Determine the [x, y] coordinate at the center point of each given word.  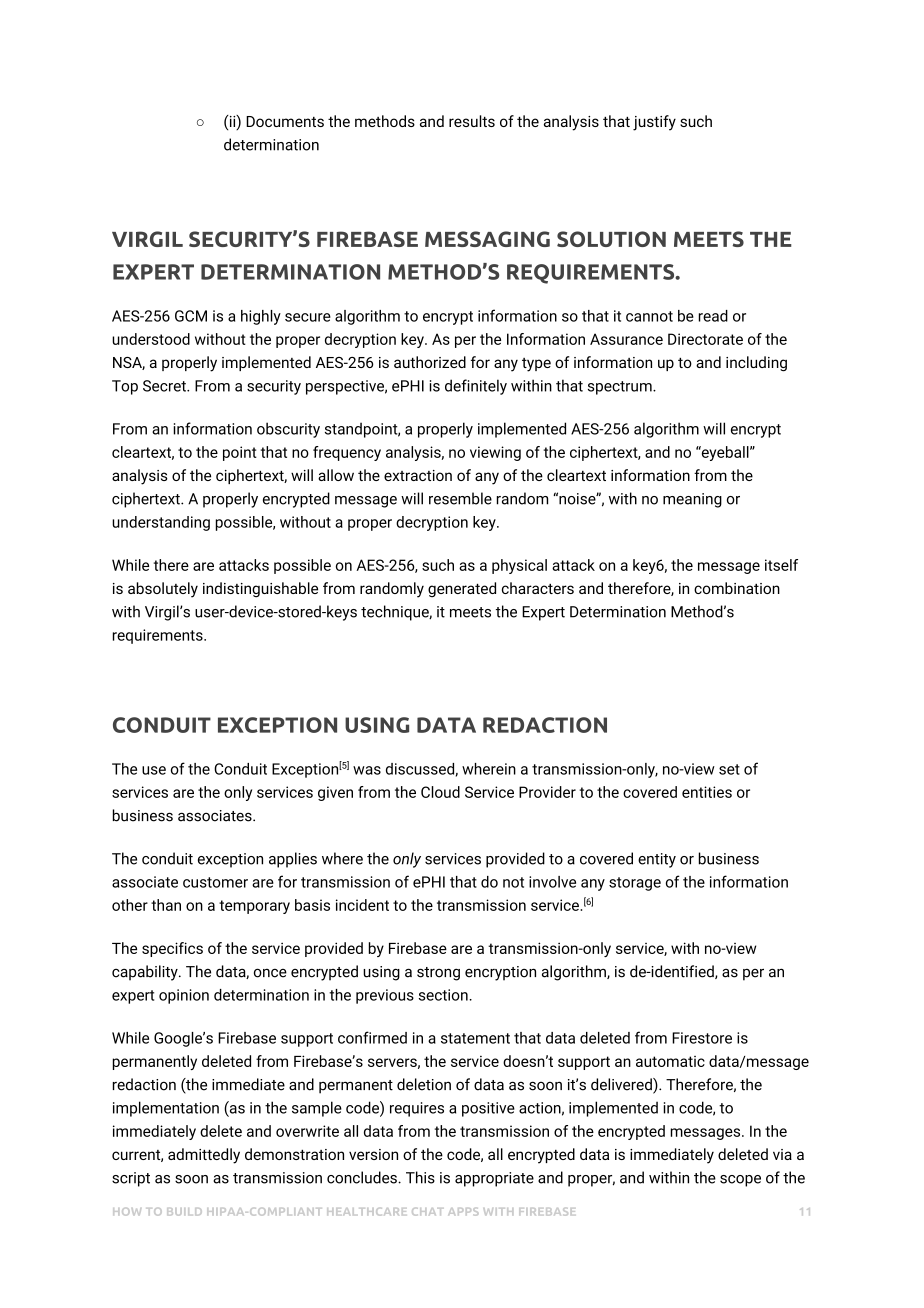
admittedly [204, 1156]
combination [737, 588]
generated [462, 589]
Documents [285, 121]
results [472, 121]
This [420, 1177]
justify [654, 123]
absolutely [163, 590]
